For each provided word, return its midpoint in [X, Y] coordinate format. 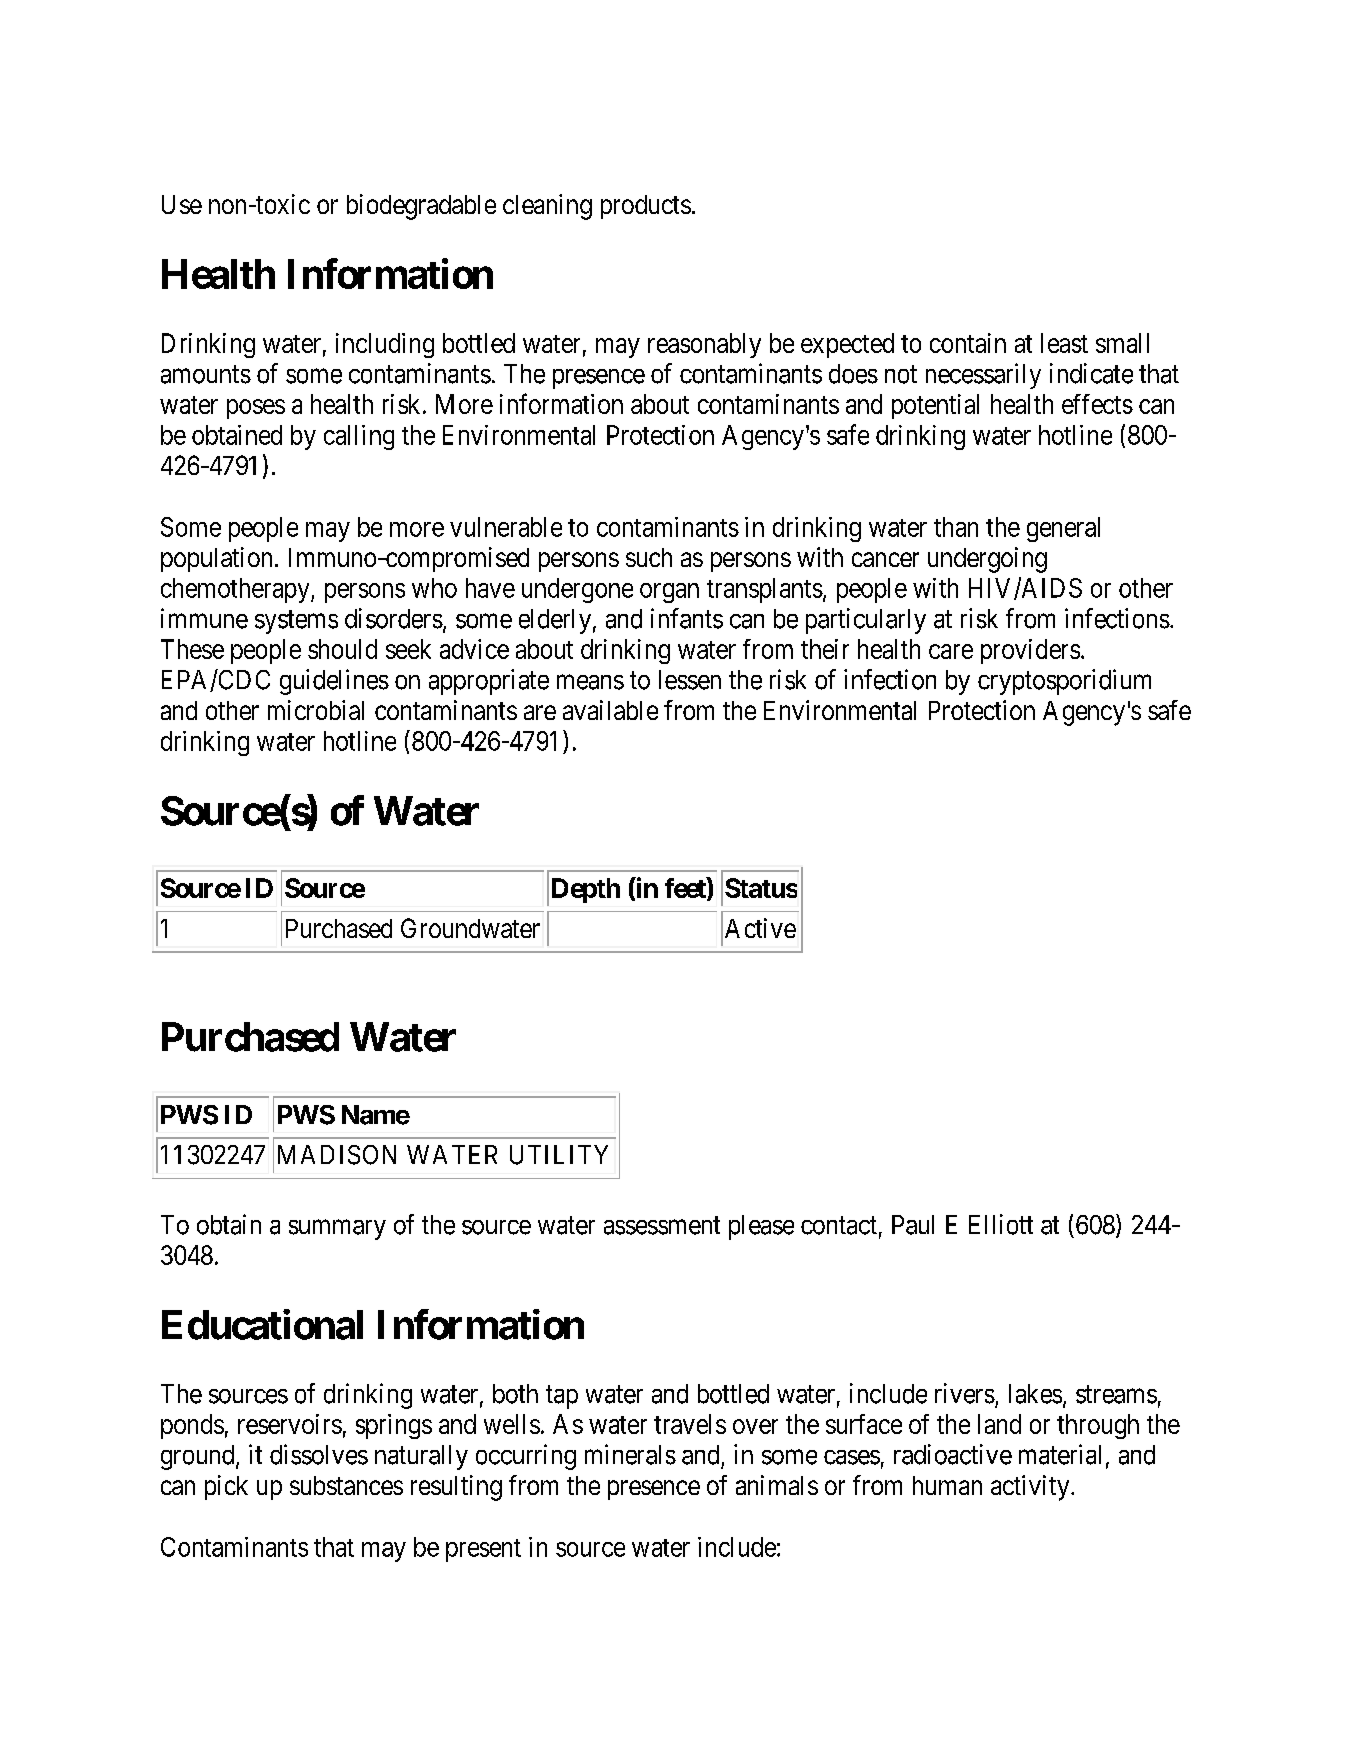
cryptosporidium [1064, 682]
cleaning [547, 207]
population [216, 559]
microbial [316, 710]
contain [968, 343]
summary [337, 1230]
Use [182, 204]
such [649, 557]
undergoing [987, 560]
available [610, 710]
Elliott [1001, 1224]
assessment [662, 1225]
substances [346, 1485]
